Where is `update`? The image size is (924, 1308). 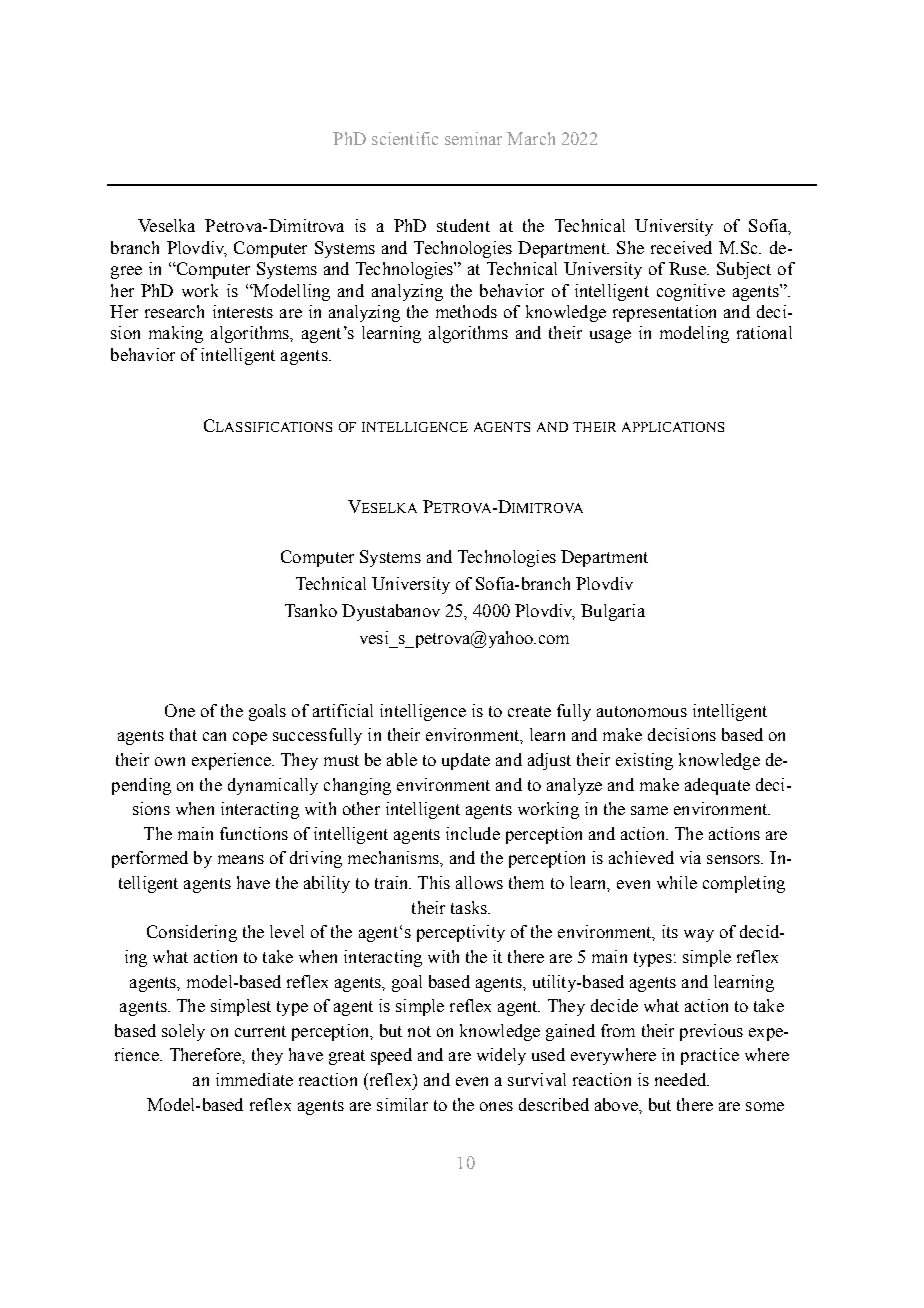 update is located at coordinates (466, 761).
